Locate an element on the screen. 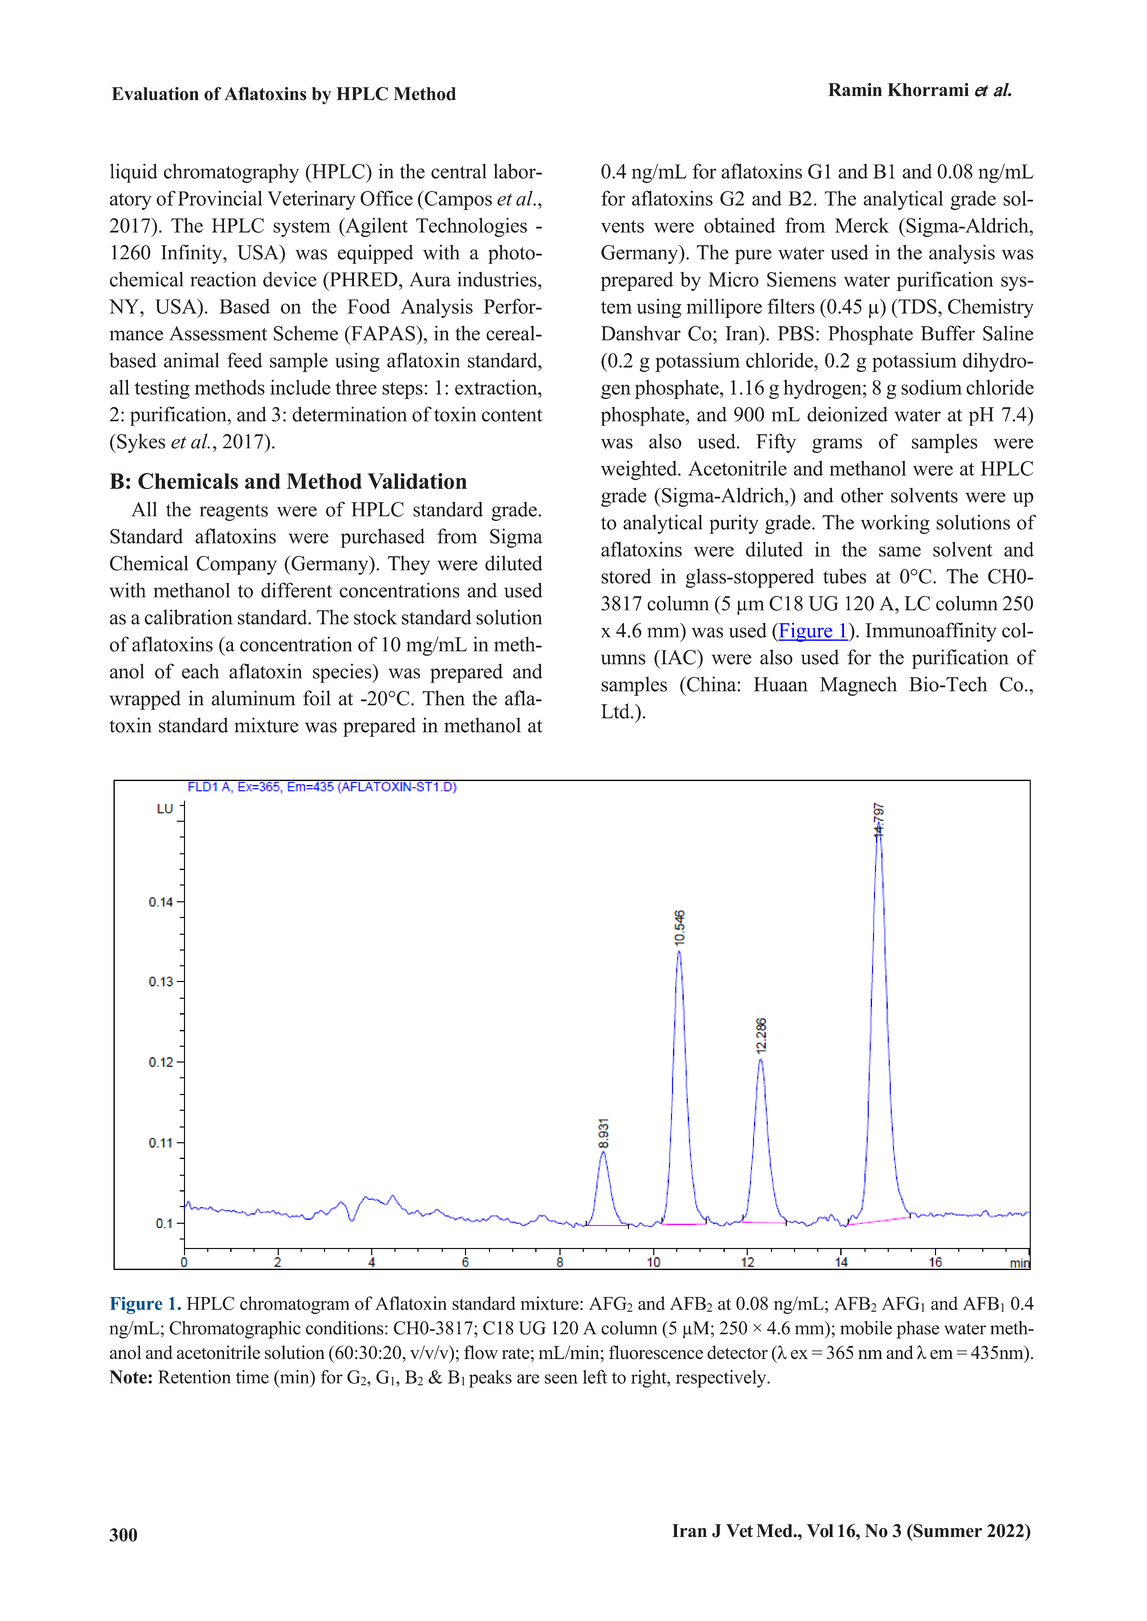 The image size is (1147, 1621). stored is located at coordinates (626, 576).
